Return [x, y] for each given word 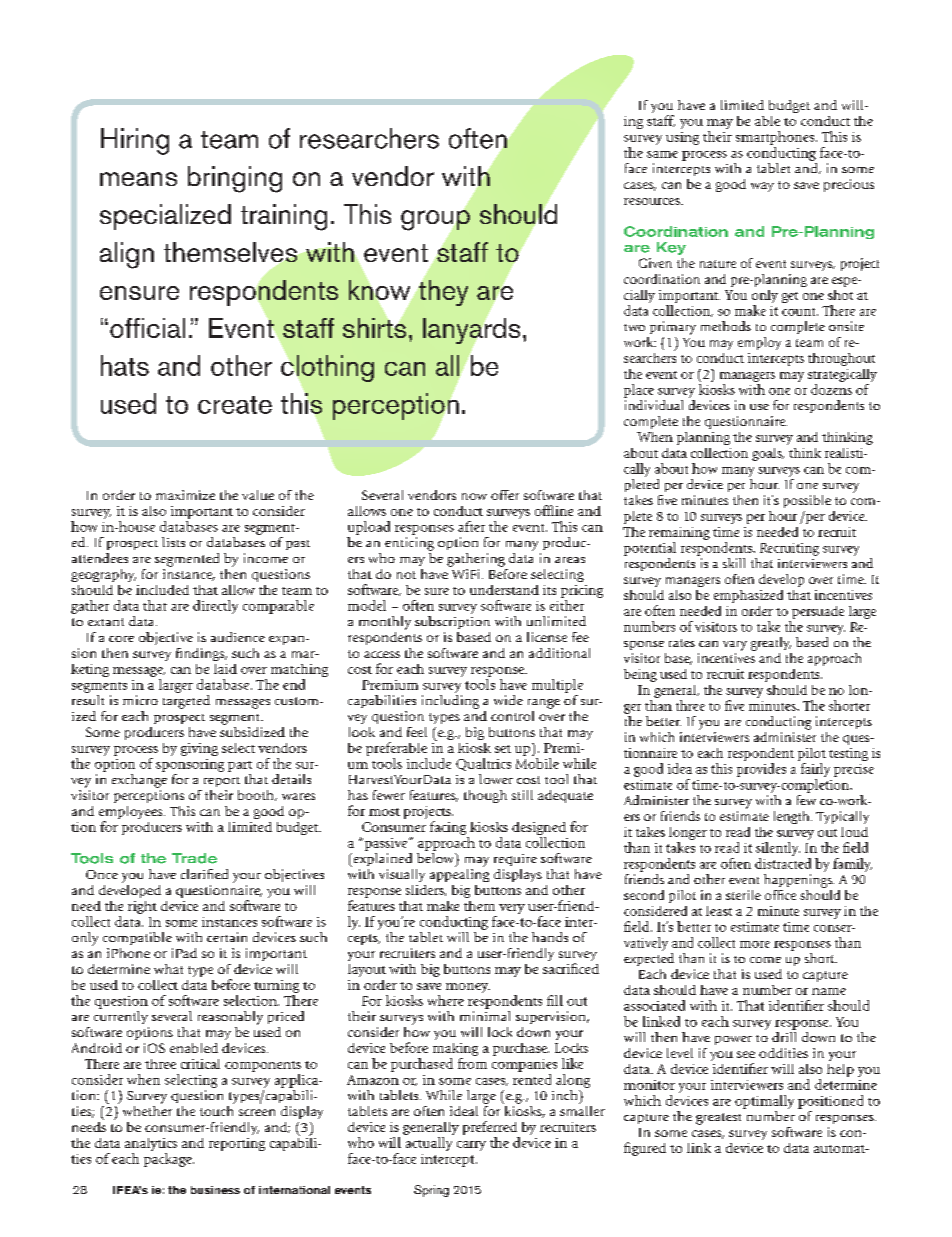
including [450, 702]
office [780, 895]
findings [201, 654]
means [138, 179]
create [235, 405]
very [512, 909]
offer [505, 495]
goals [768, 454]
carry [471, 1146]
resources [653, 201]
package [169, 1160]
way [762, 187]
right [142, 907]
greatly [771, 644]
